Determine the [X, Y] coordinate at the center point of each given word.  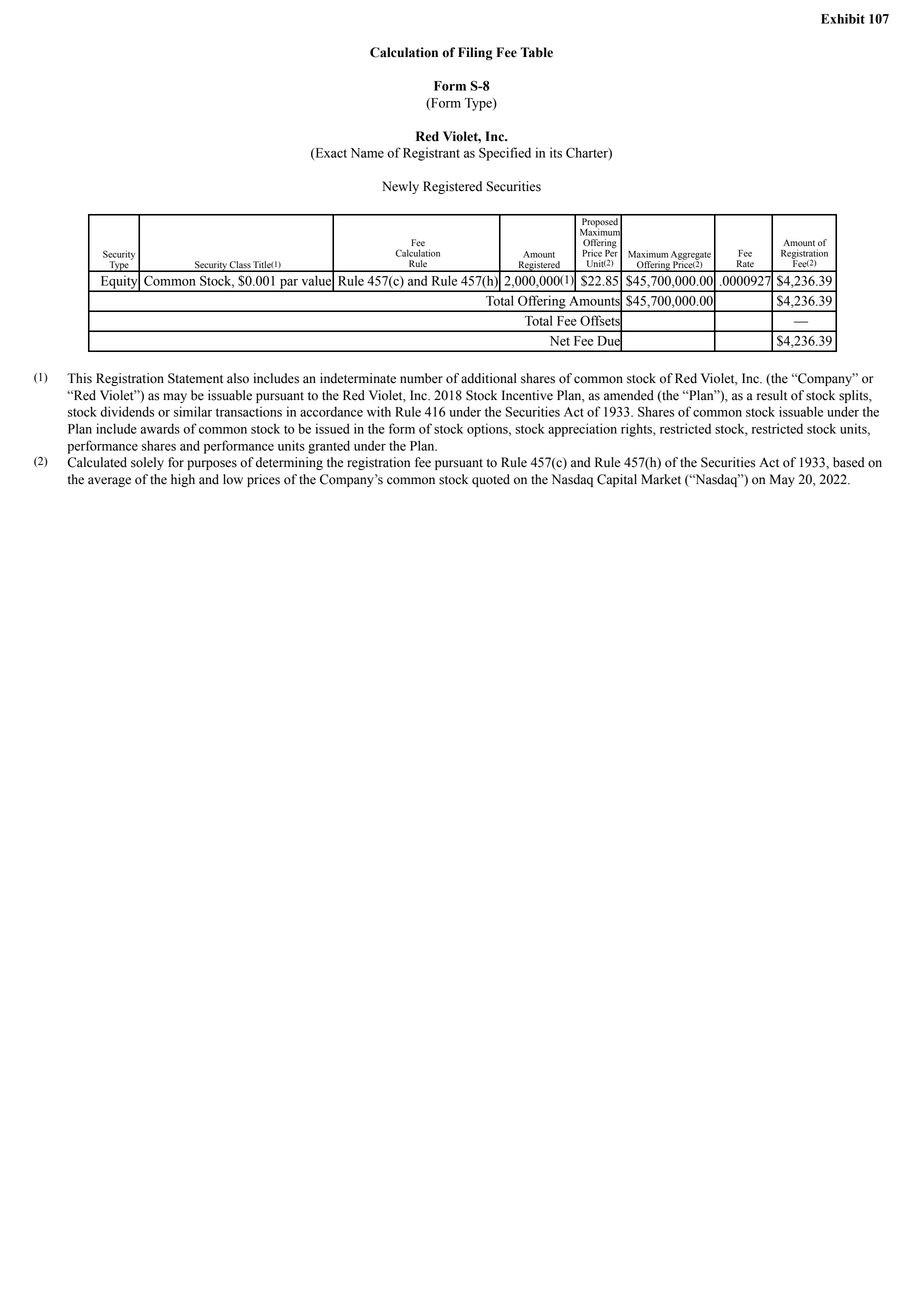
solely [147, 463]
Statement [195, 378]
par [289, 285]
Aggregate [691, 256]
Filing [475, 53]
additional [489, 378]
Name [367, 153]
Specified [505, 154]
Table [536, 52]
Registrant [431, 154]
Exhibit [843, 19]
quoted [491, 480]
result [772, 395]
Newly [400, 187]
